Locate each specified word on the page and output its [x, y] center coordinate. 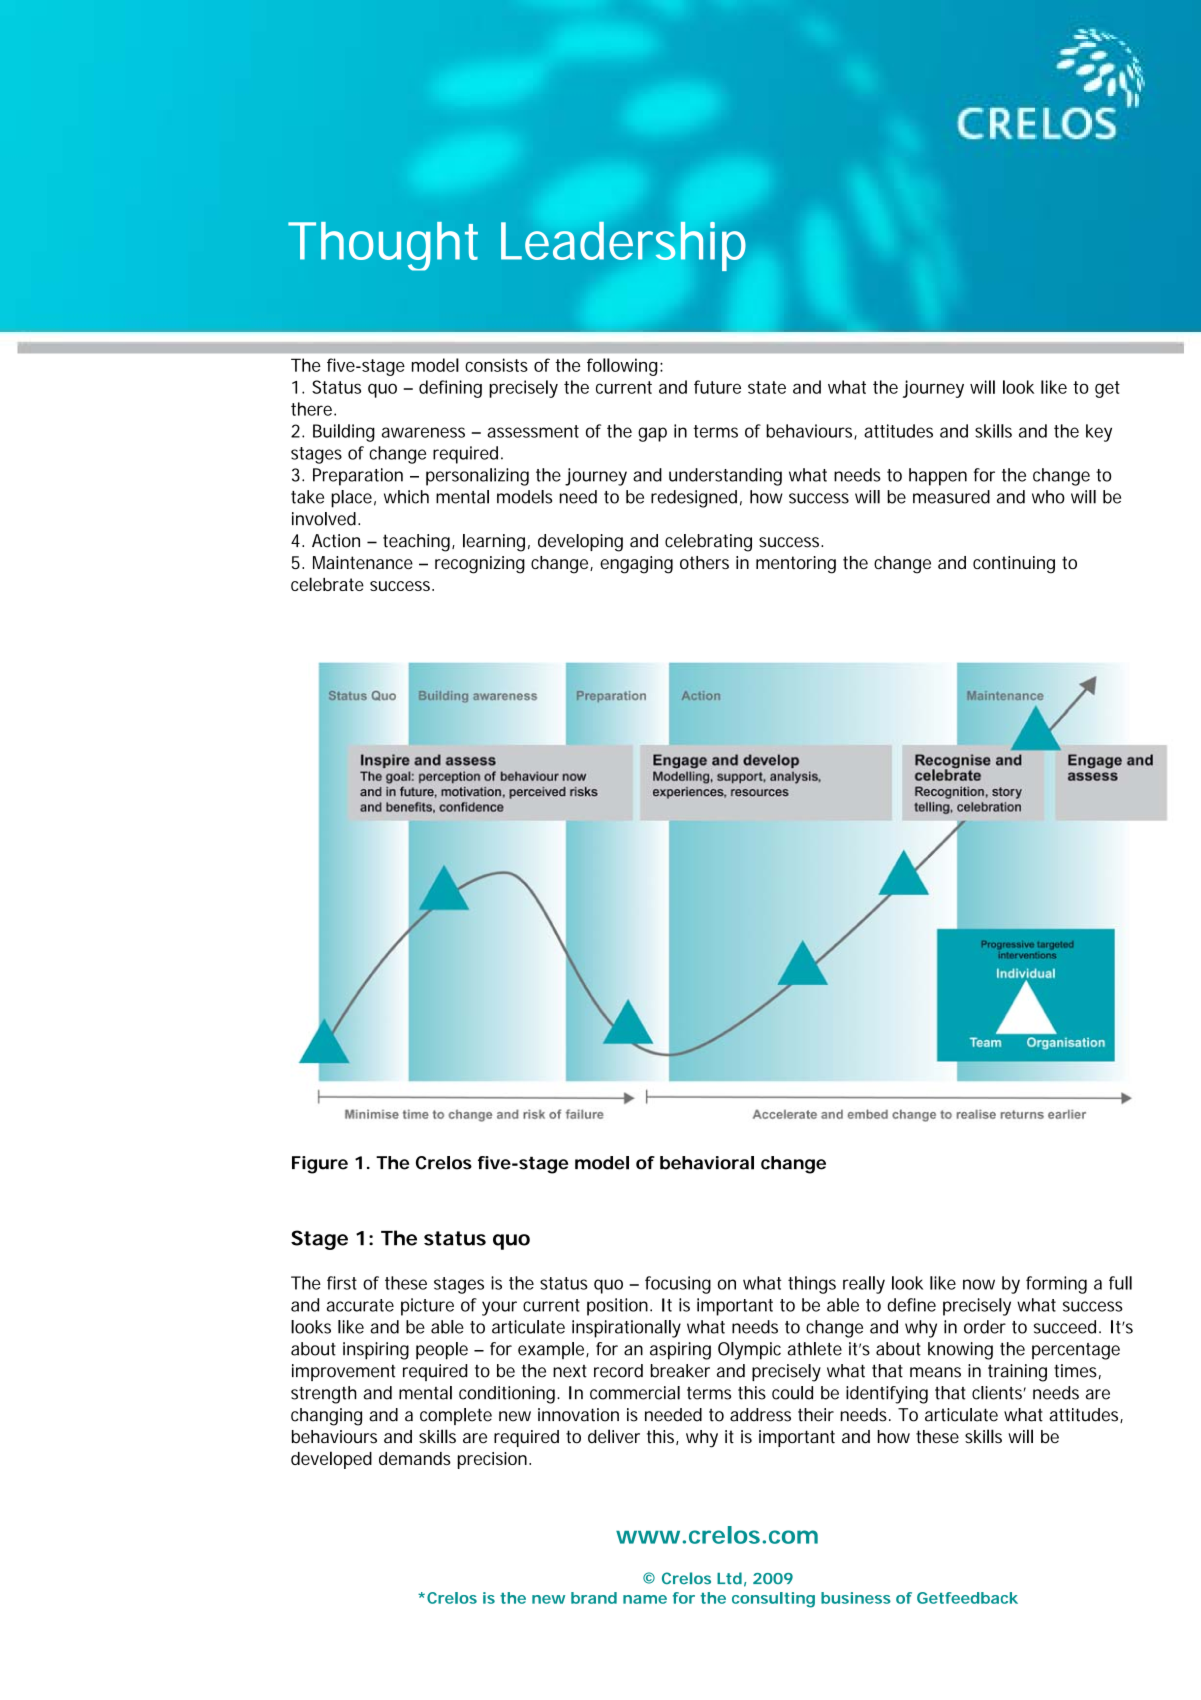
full [1120, 1283]
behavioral [707, 1163]
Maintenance [363, 562]
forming [1056, 1285]
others [704, 562]
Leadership [623, 246]
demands [415, 1458]
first [342, 1283]
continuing [1014, 565]
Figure [320, 1165]
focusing [678, 1285]
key [1099, 433]
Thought [383, 246]
